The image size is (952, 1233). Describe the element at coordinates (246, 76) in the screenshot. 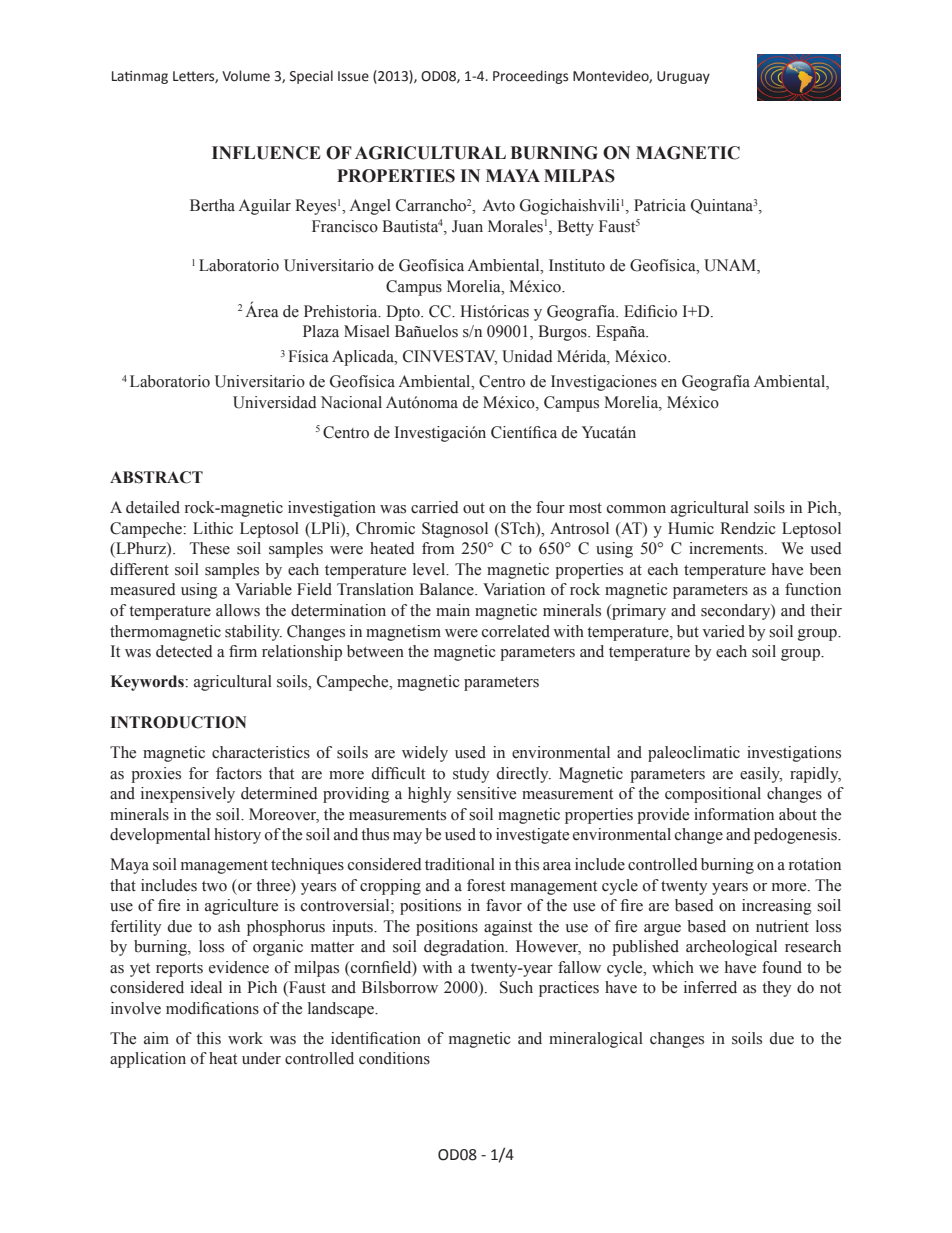

I see `Volume` at that location.
